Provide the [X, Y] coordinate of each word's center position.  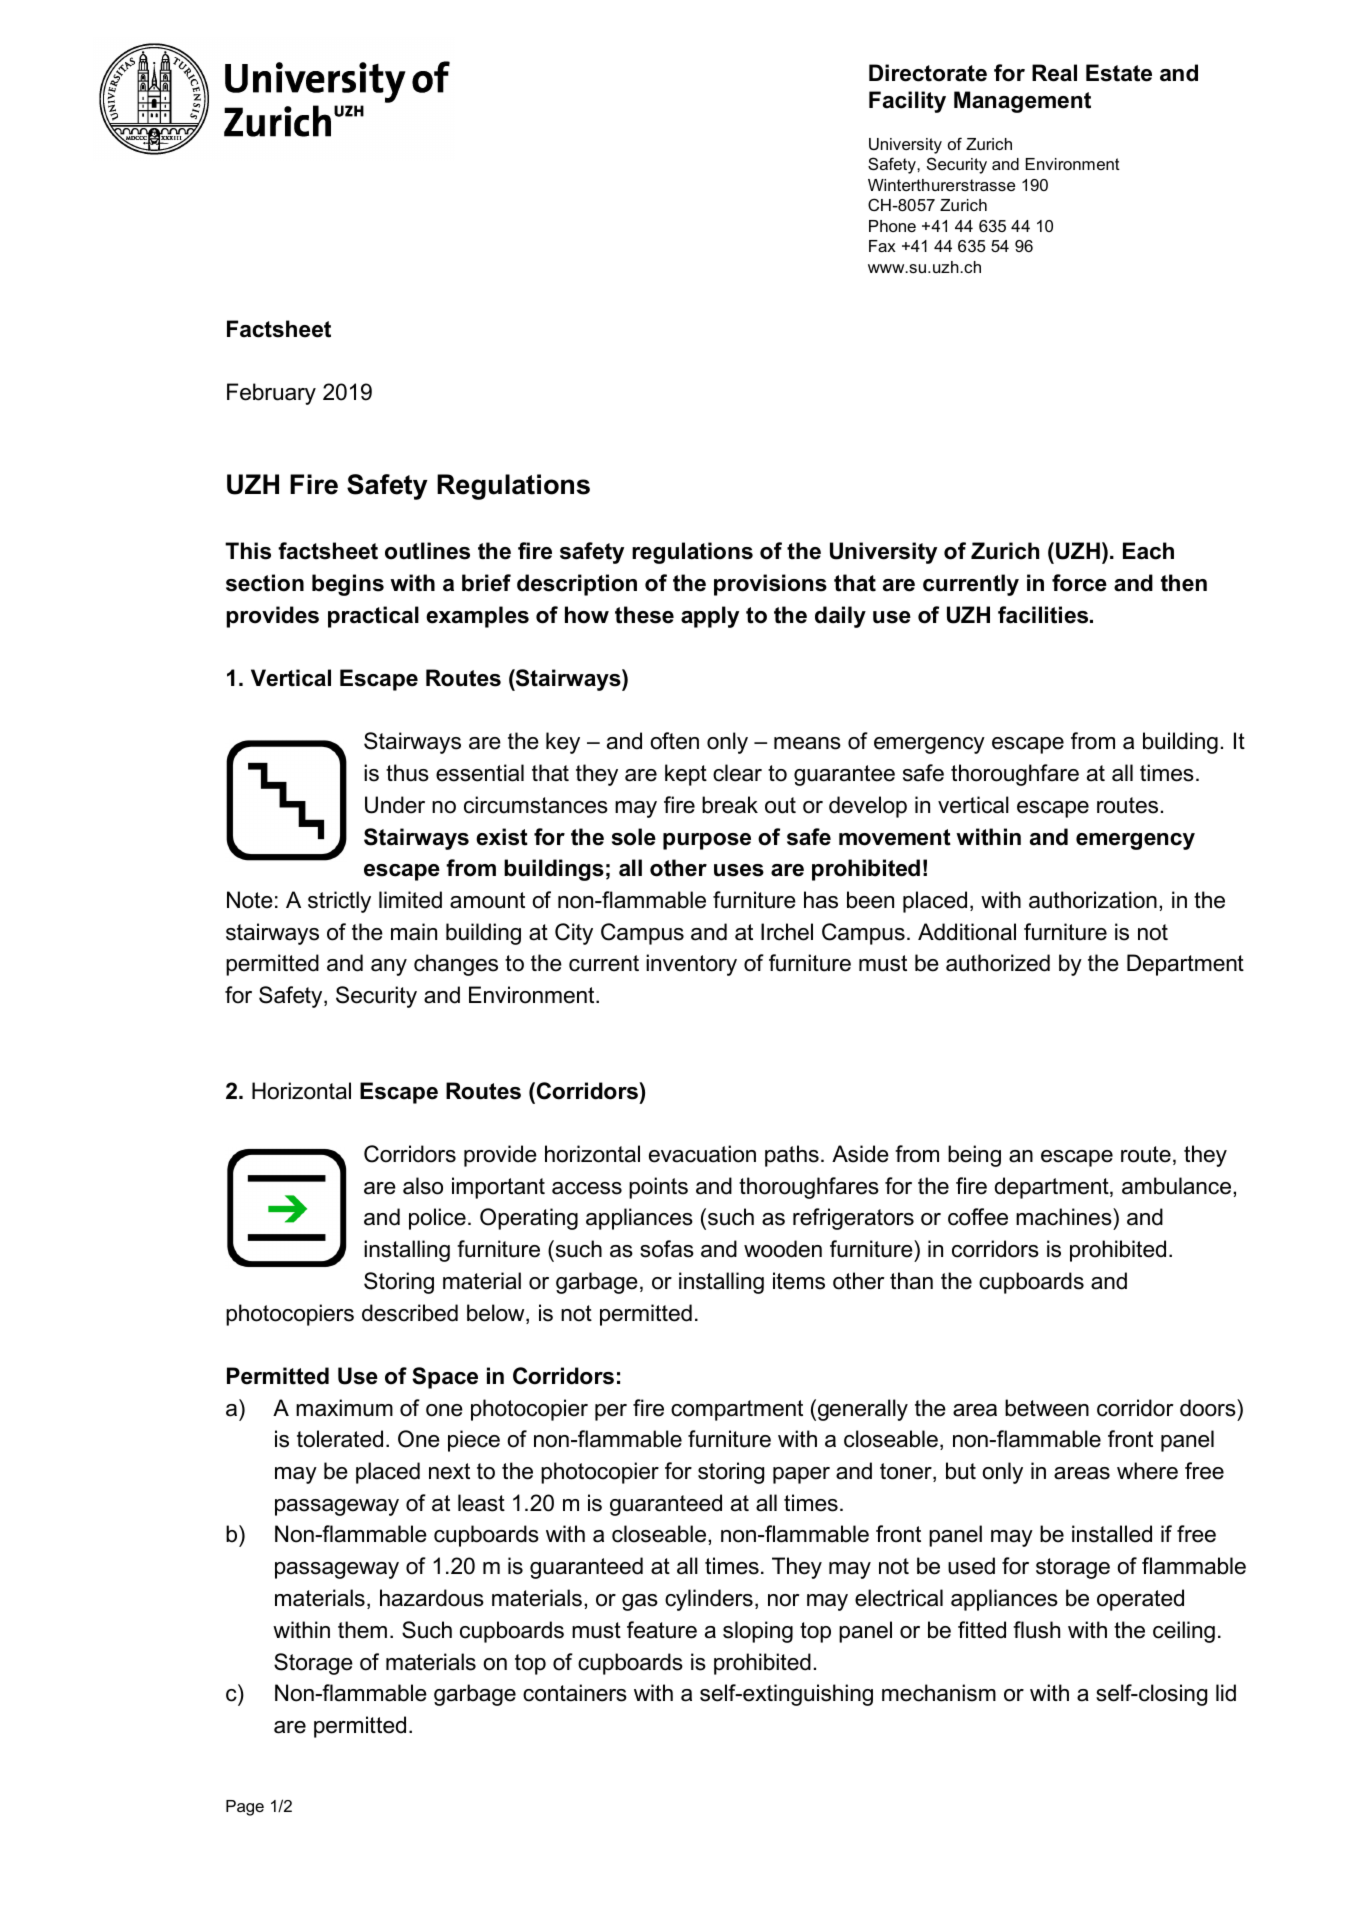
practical [373, 617]
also [423, 1186]
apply [710, 617]
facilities [1044, 615]
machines [1065, 1217]
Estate [1119, 73]
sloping [758, 1632]
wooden [783, 1249]
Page [245, 1808]
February [271, 394]
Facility [907, 102]
